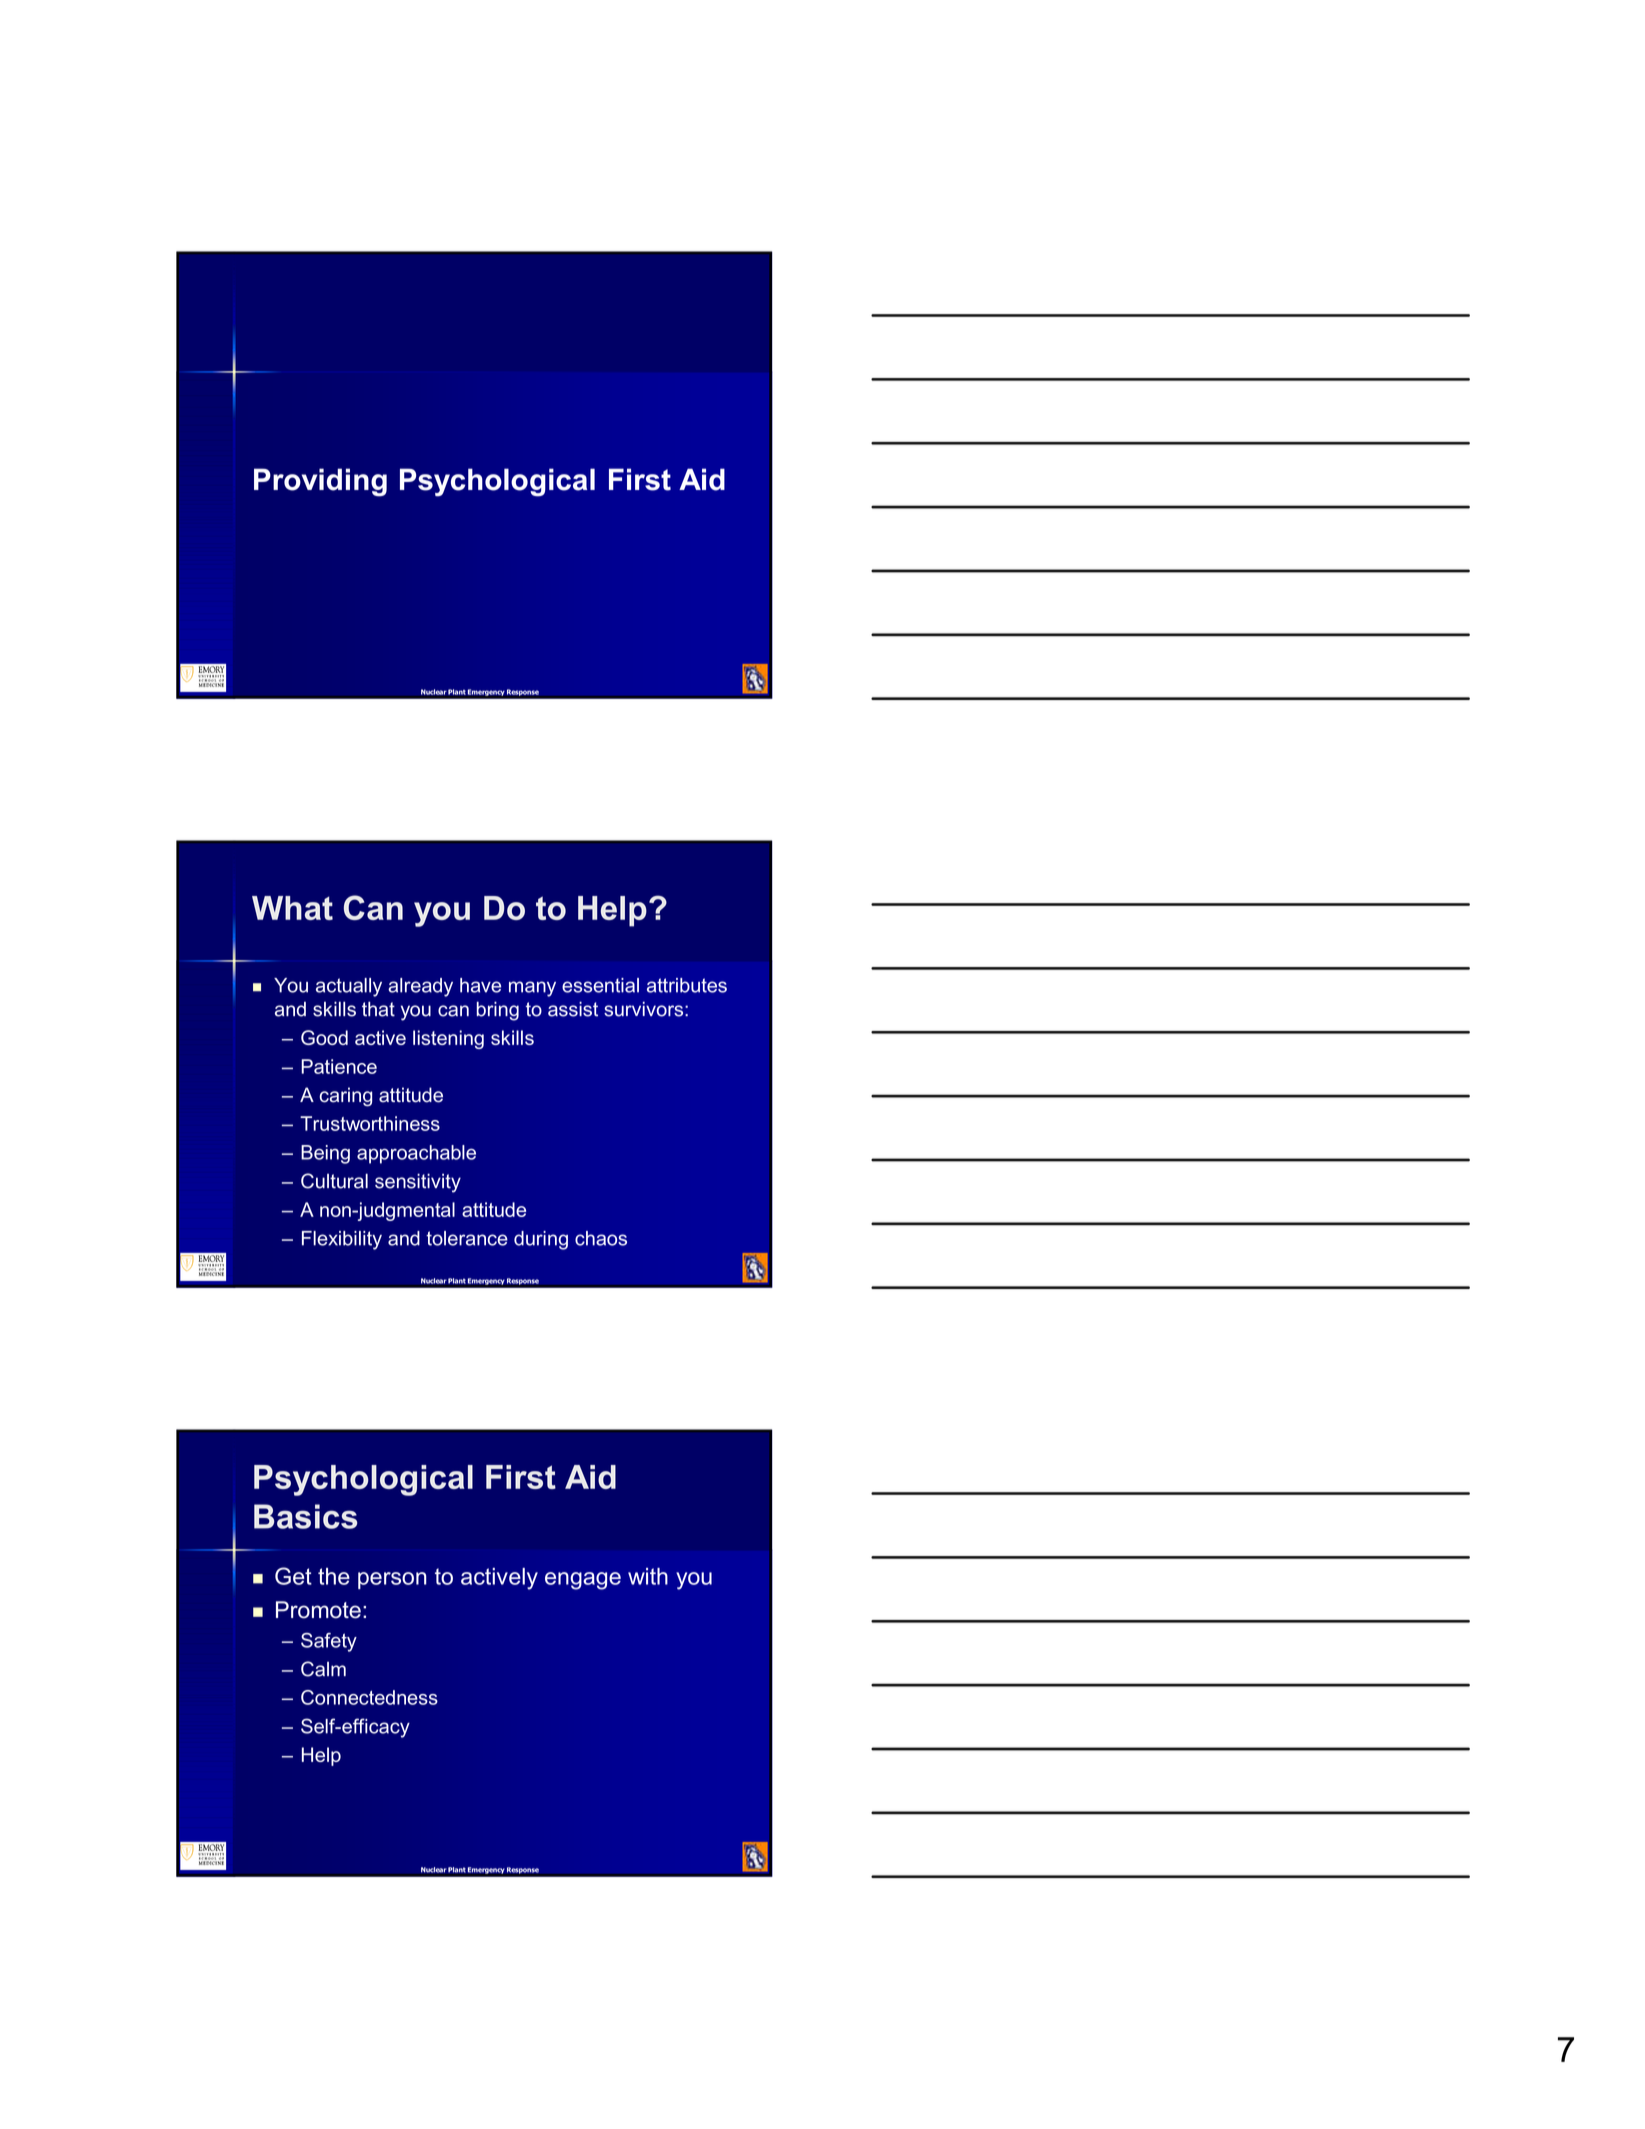 This image has height=2129, width=1645. I want to click on Basics, so click(305, 1516).
